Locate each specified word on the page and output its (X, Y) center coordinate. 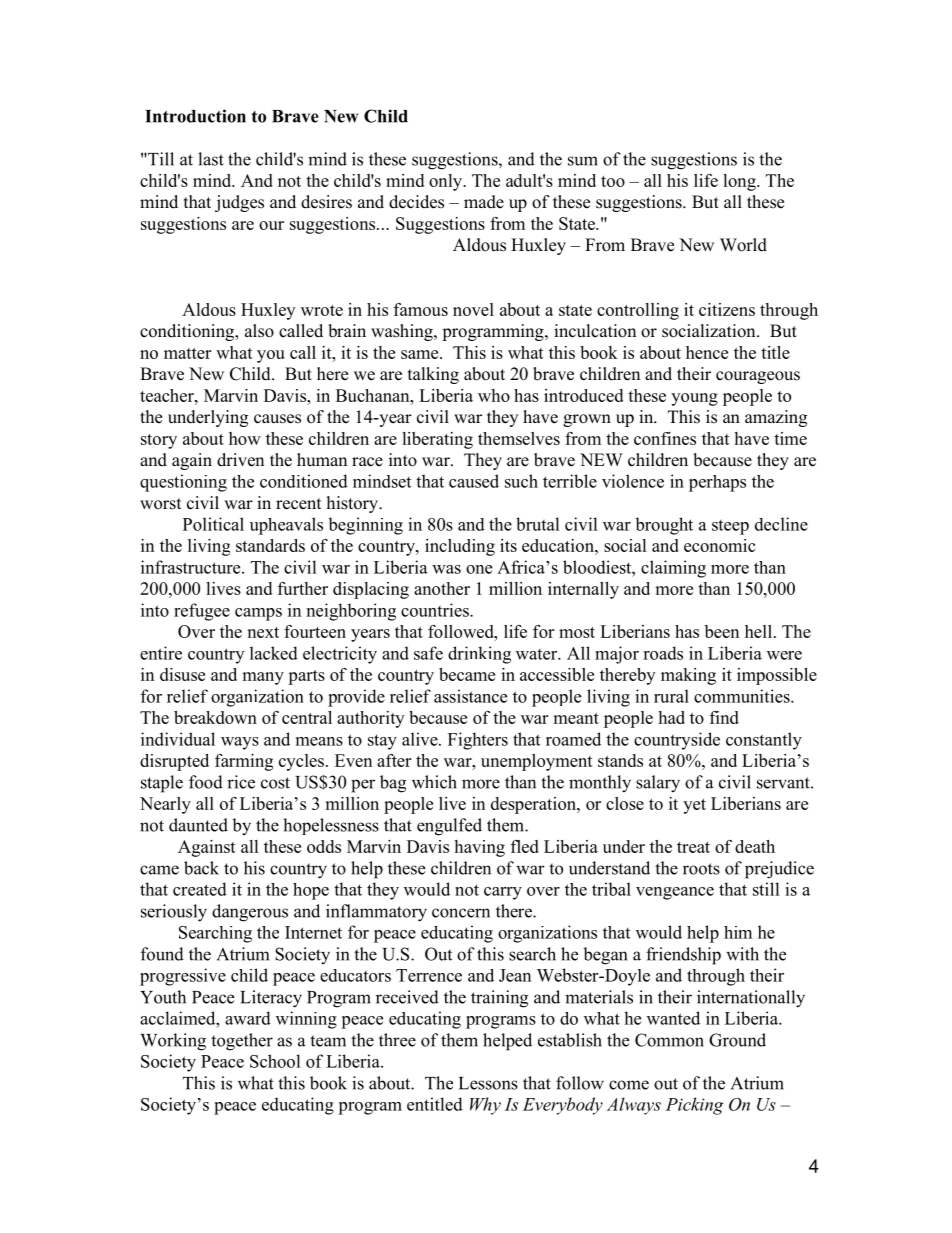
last (211, 159)
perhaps (717, 483)
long (740, 182)
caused (474, 481)
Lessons (488, 1083)
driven (240, 460)
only (447, 182)
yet (694, 806)
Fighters (478, 741)
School (275, 1061)
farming (244, 762)
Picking (695, 1106)
